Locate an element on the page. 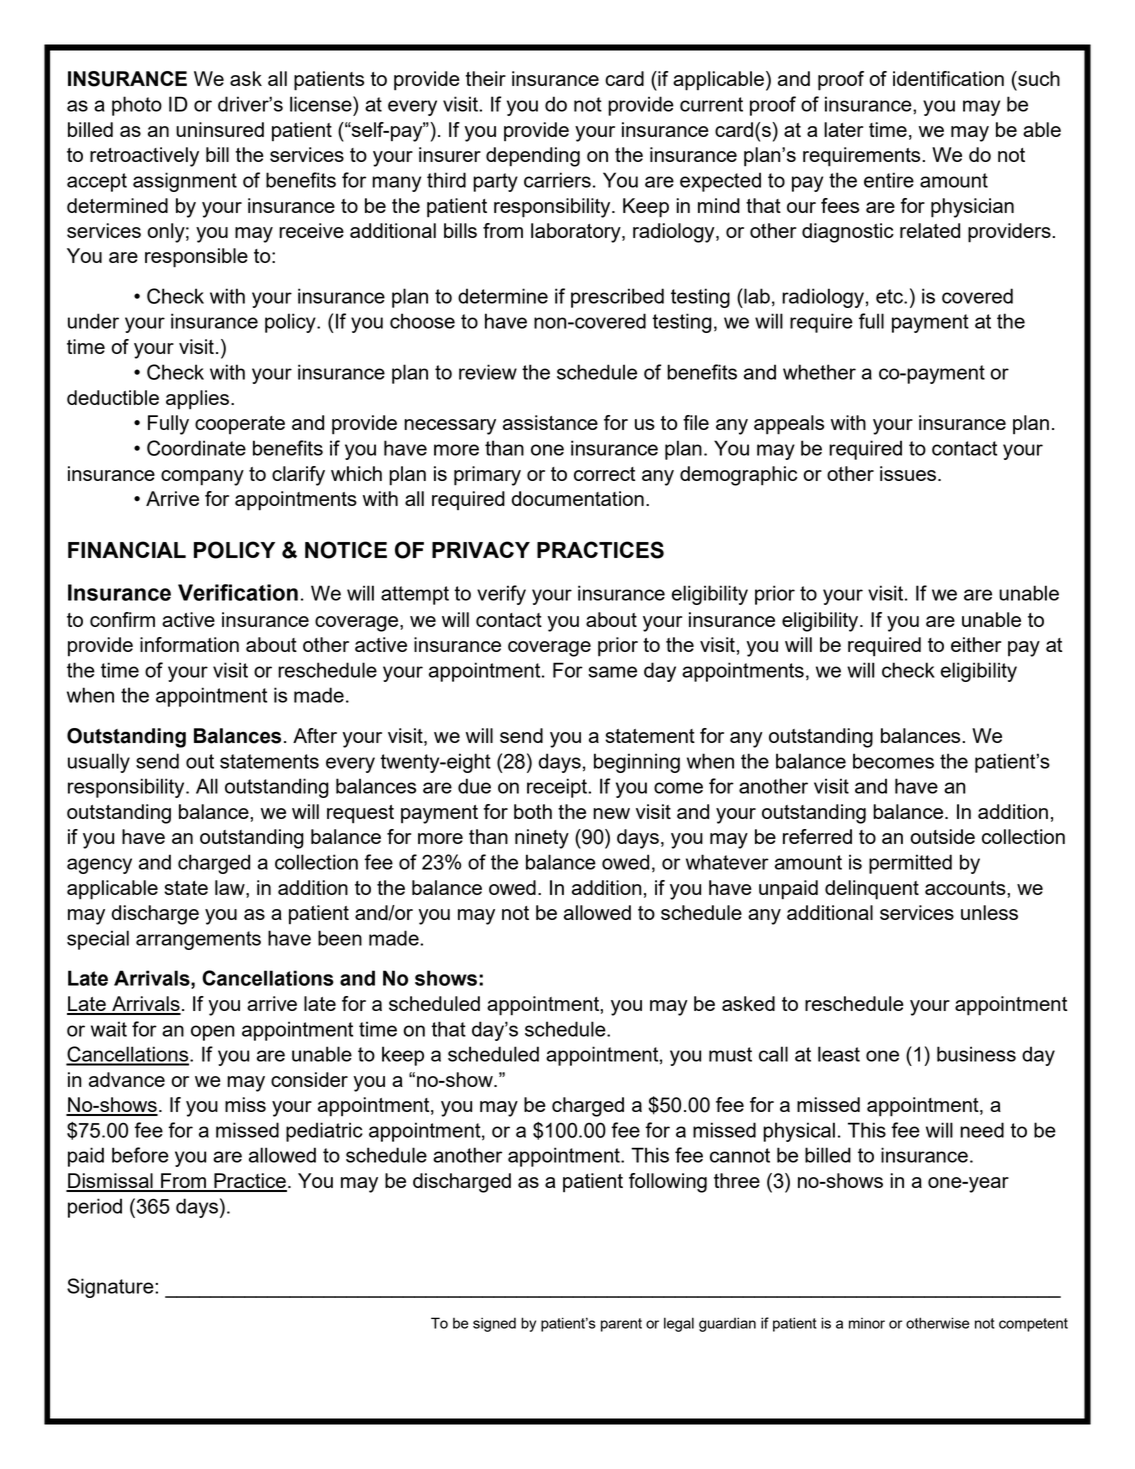 The height and width of the image is (1469, 1135). minor is located at coordinates (867, 1323).
